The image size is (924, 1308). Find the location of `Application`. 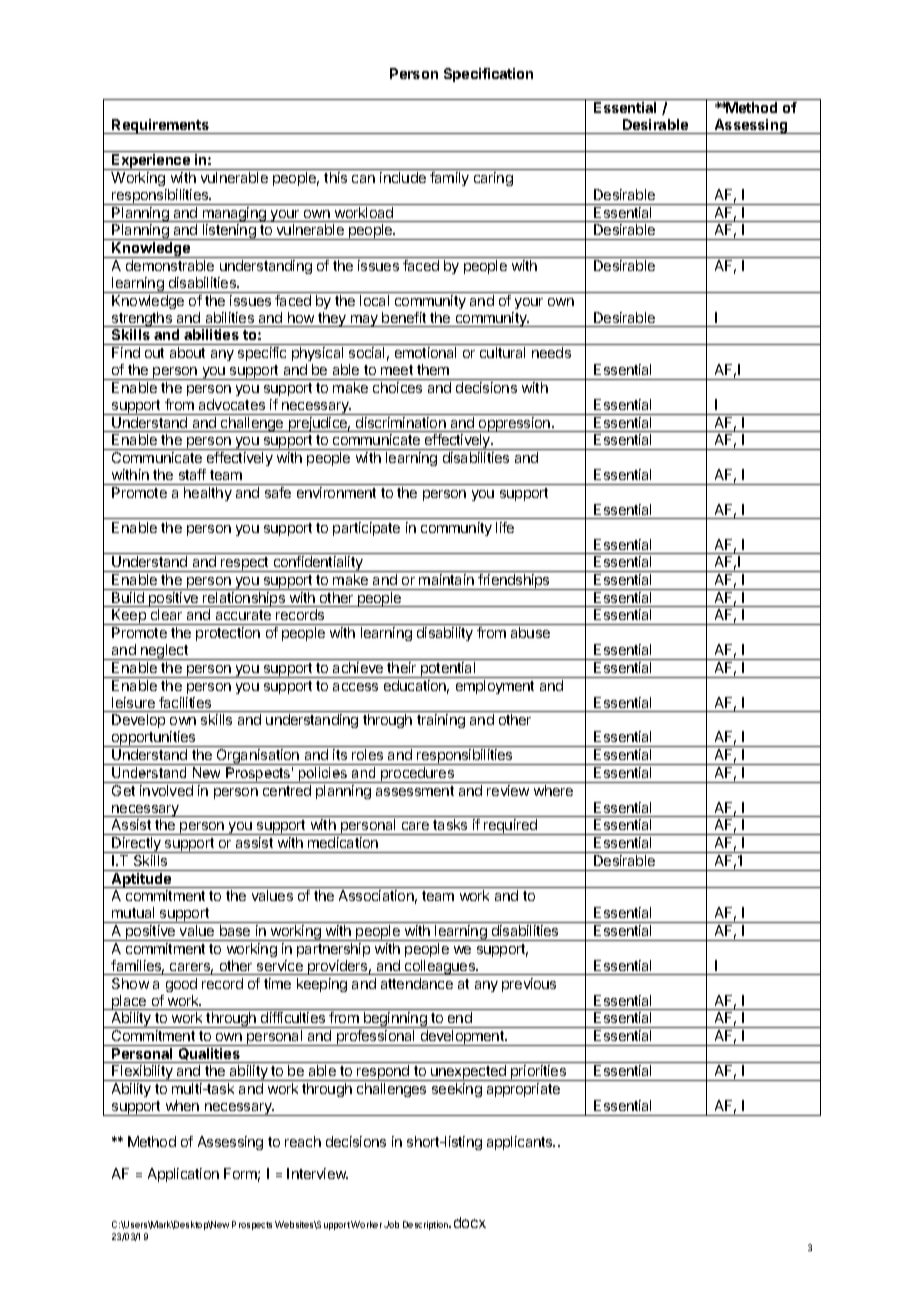

Application is located at coordinates (183, 1175).
